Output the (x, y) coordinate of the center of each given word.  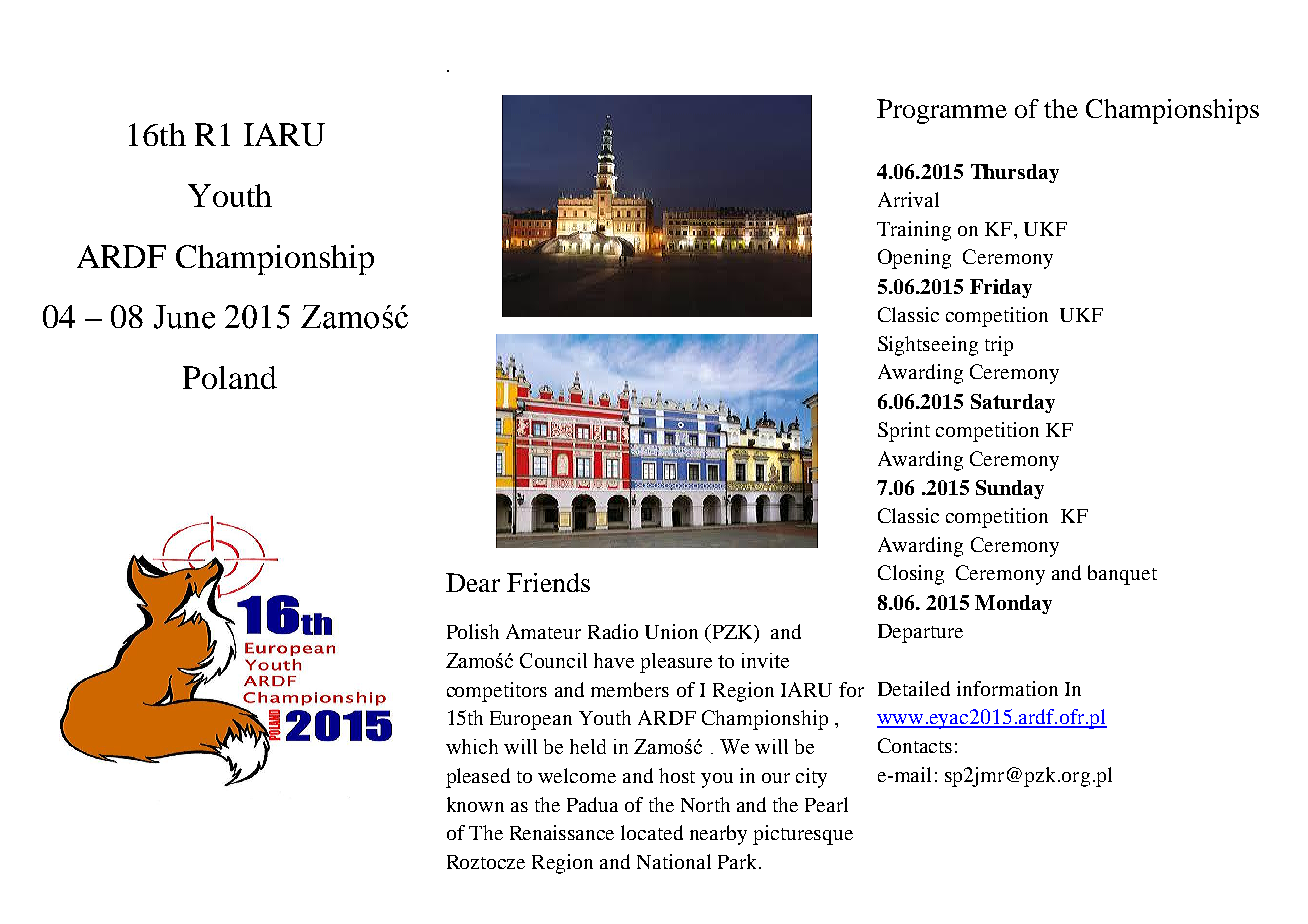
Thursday (1015, 173)
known (475, 804)
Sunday (1010, 489)
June (184, 317)
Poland (230, 377)
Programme (942, 111)
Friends (548, 582)
